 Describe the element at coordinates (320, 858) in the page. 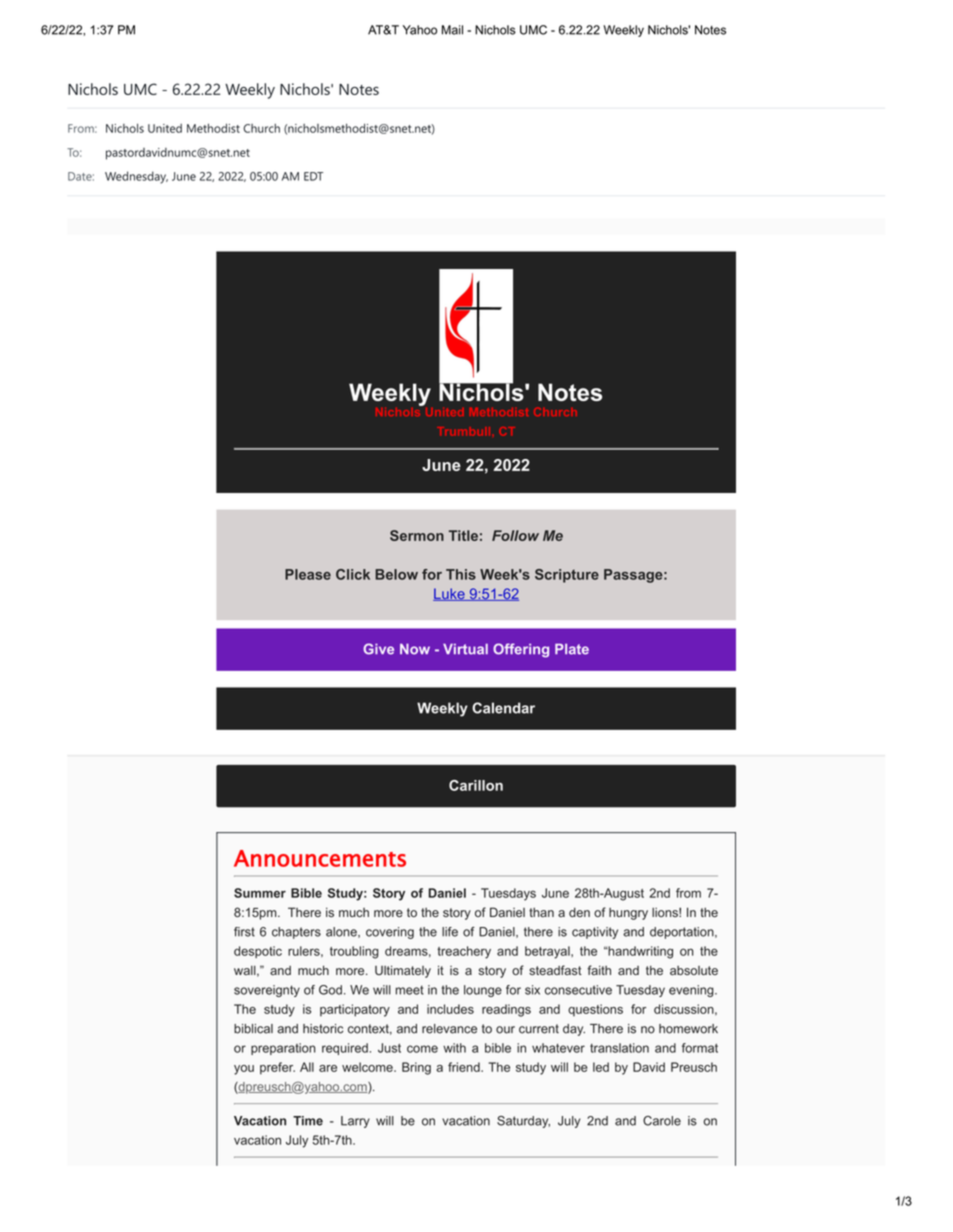

I see `Announcements` at that location.
